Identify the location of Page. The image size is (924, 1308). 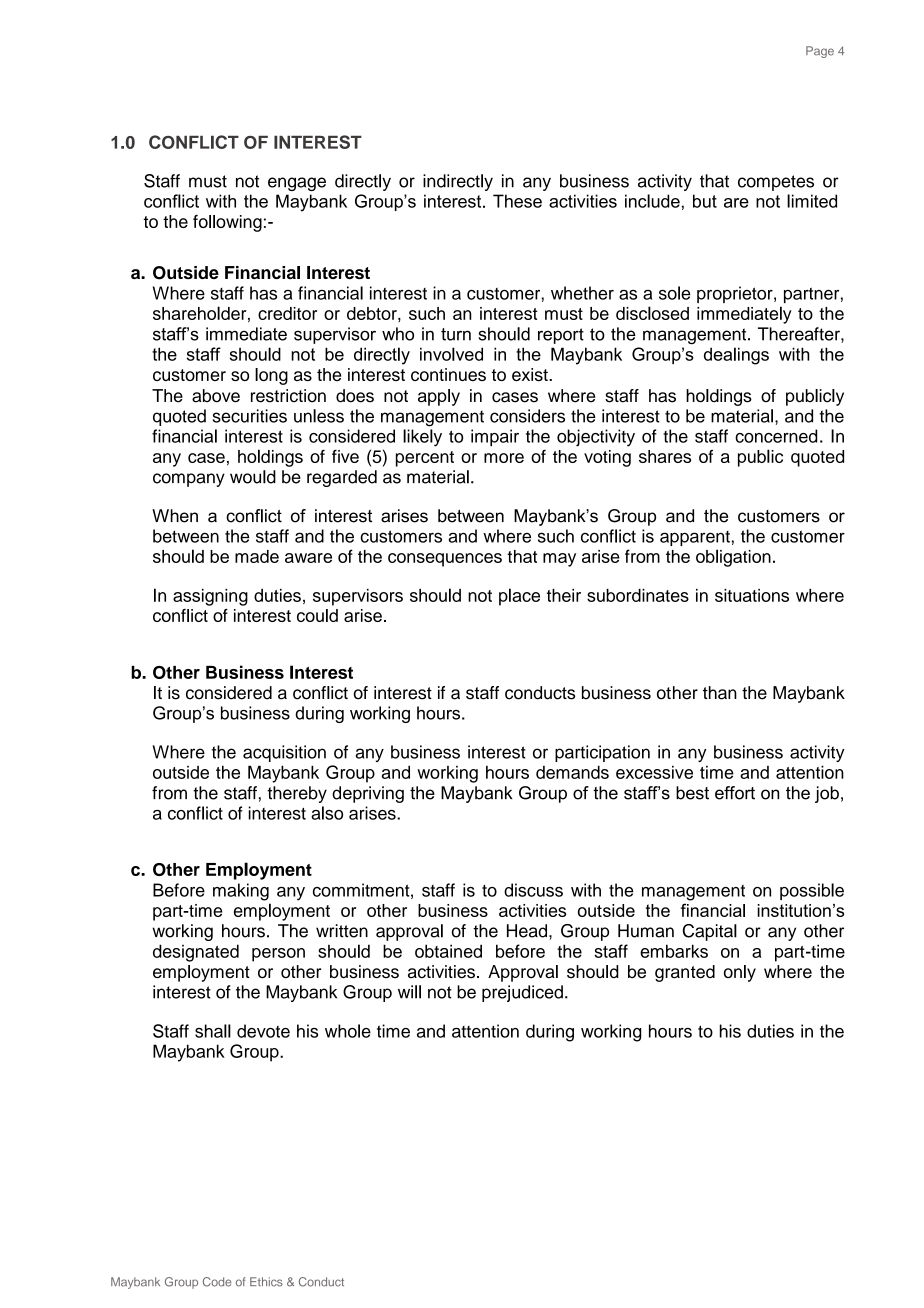
(820, 52).
